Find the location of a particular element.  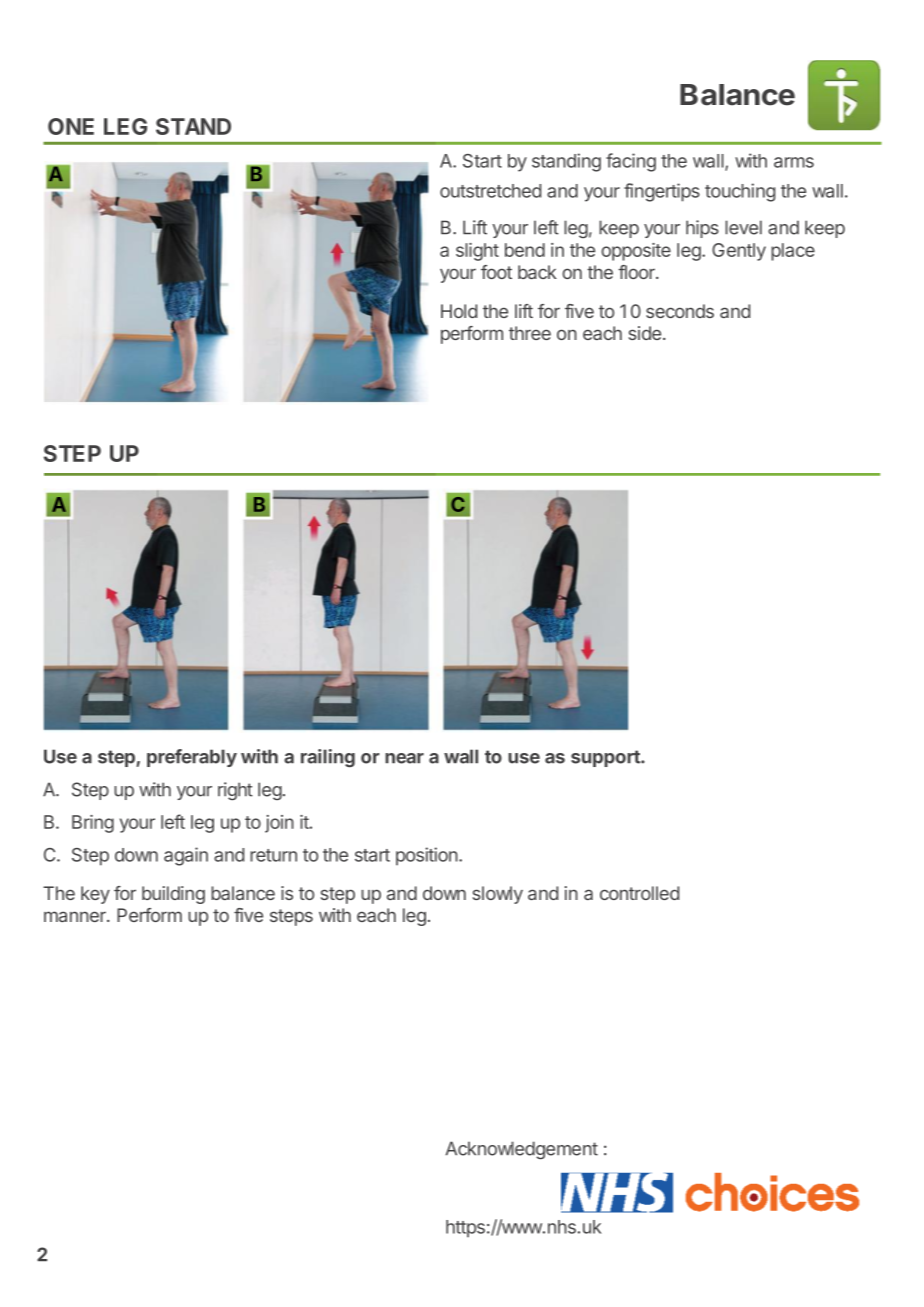

position is located at coordinates (428, 856).
